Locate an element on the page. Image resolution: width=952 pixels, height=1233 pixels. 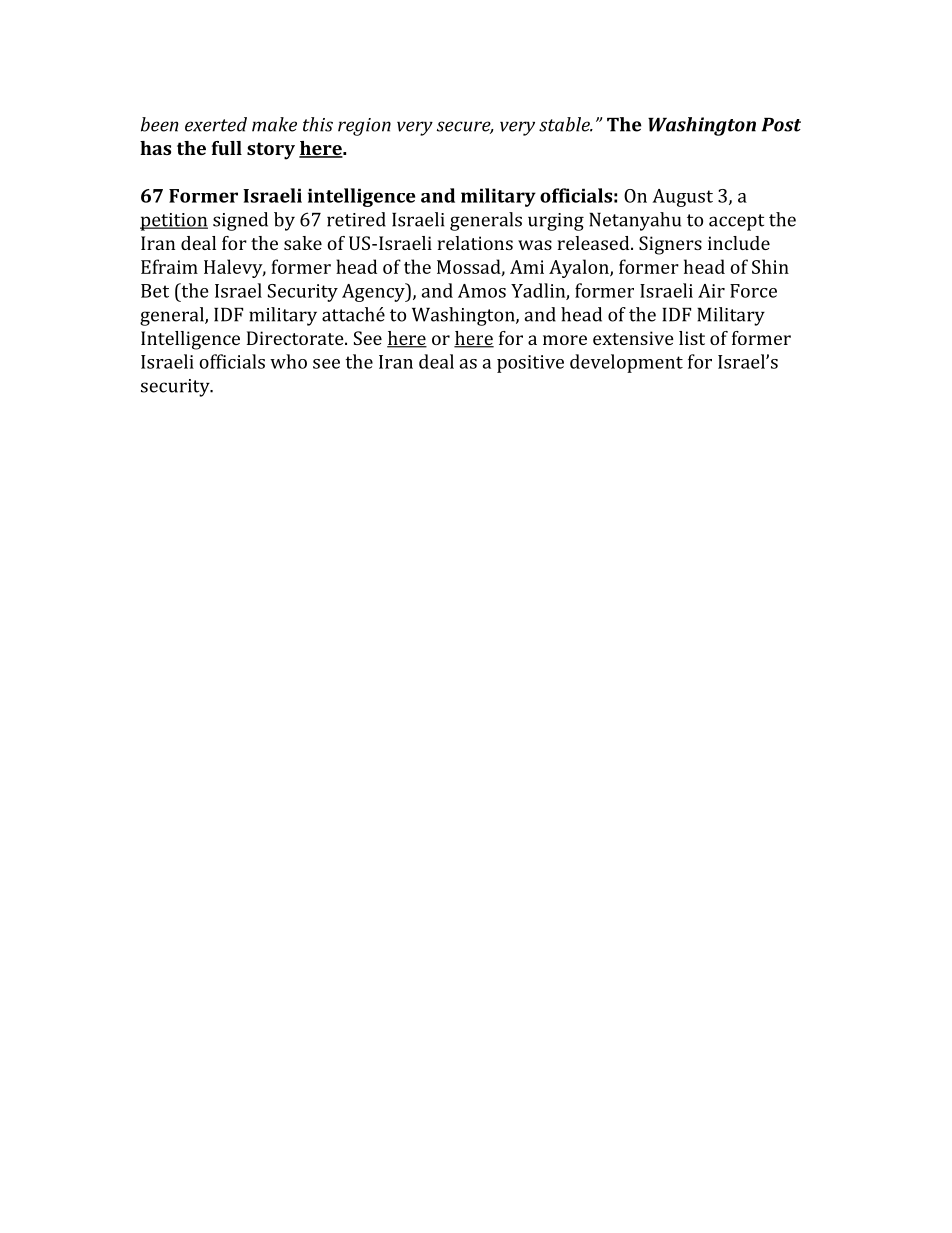
region is located at coordinates (364, 127).
